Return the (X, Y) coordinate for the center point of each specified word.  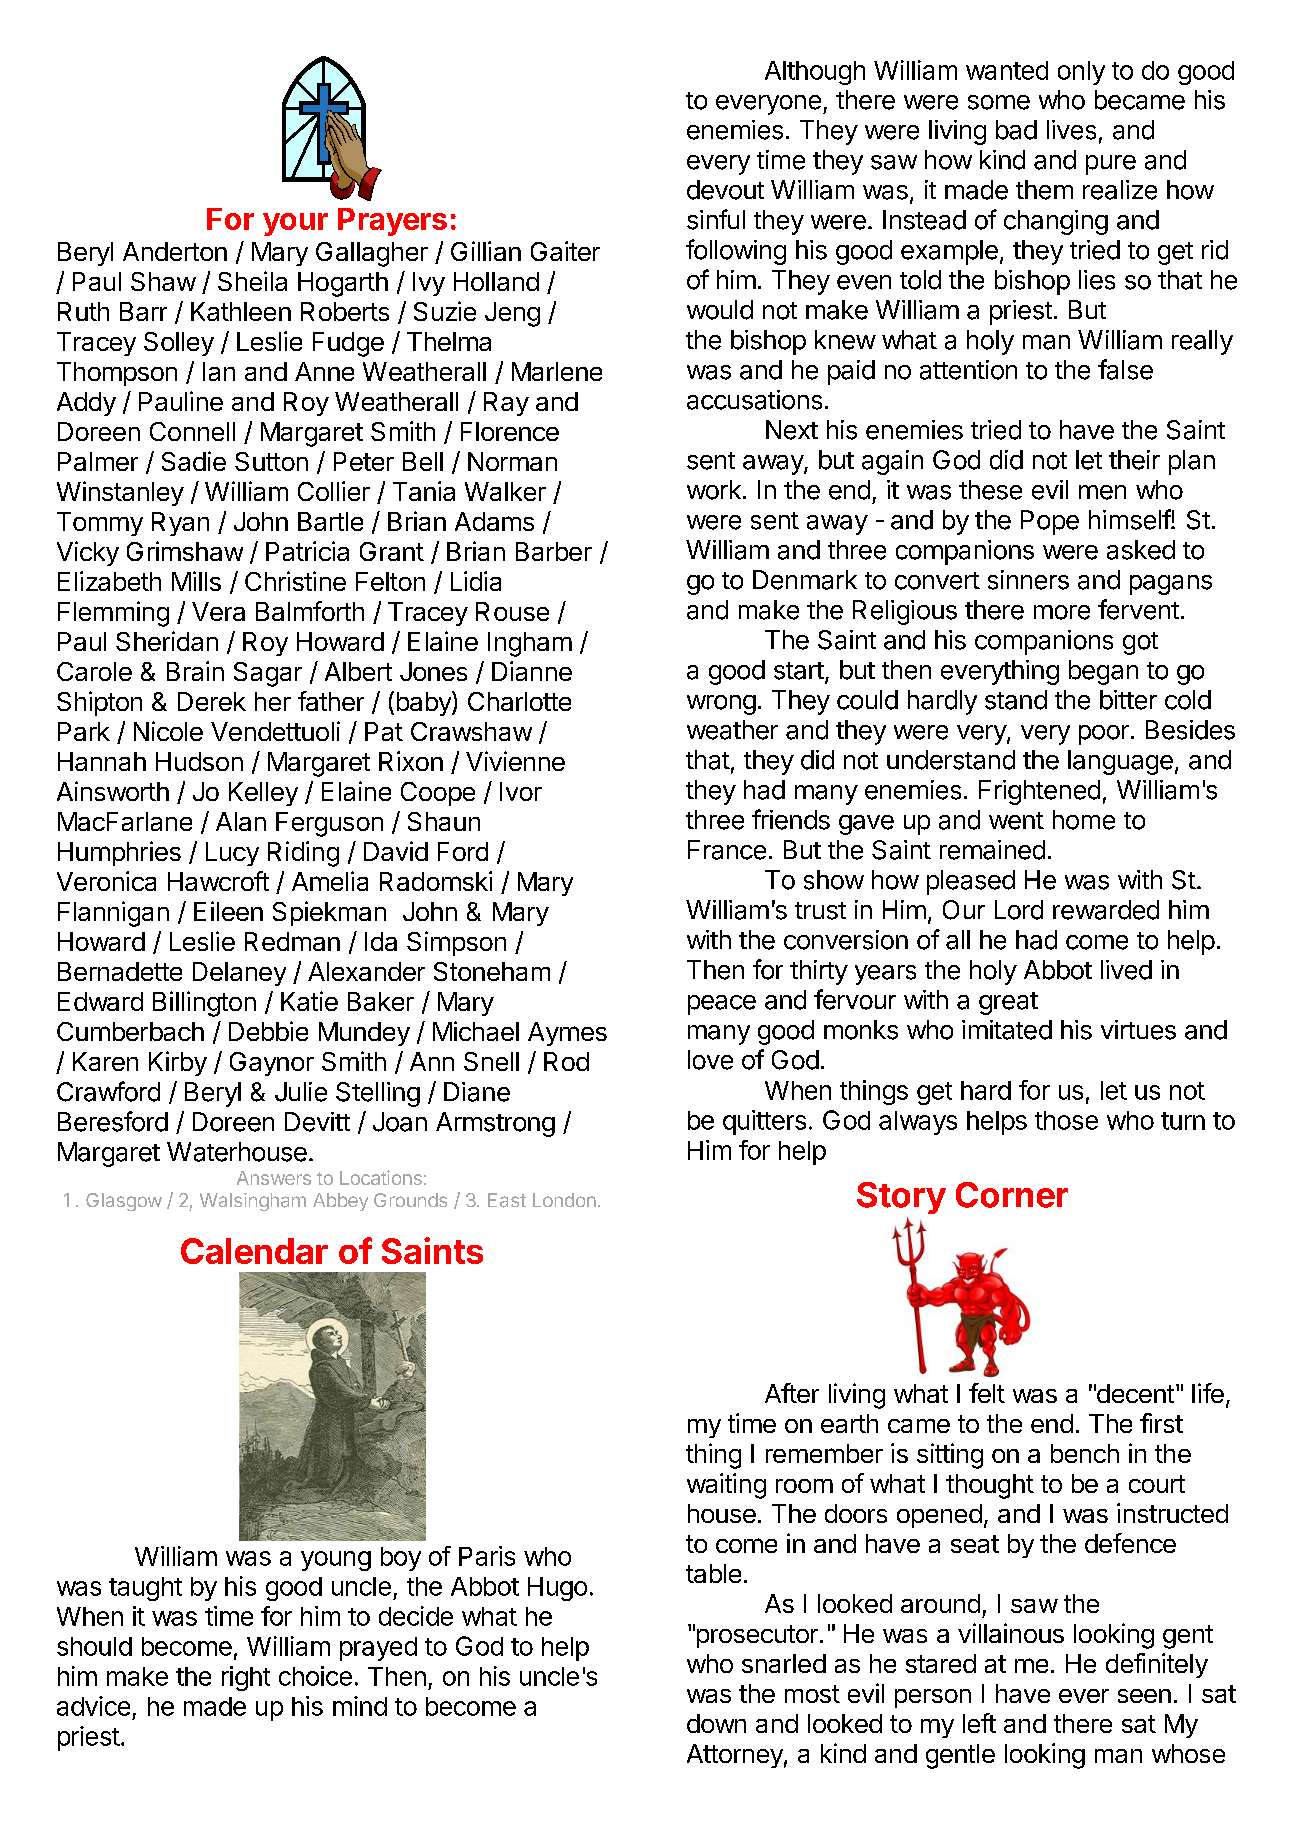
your (295, 224)
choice (315, 1676)
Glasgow (124, 1202)
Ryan (180, 524)
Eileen (228, 911)
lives (1071, 130)
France (727, 850)
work (714, 490)
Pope (1050, 522)
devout (725, 190)
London (564, 1200)
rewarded (1106, 910)
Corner (1012, 1195)
